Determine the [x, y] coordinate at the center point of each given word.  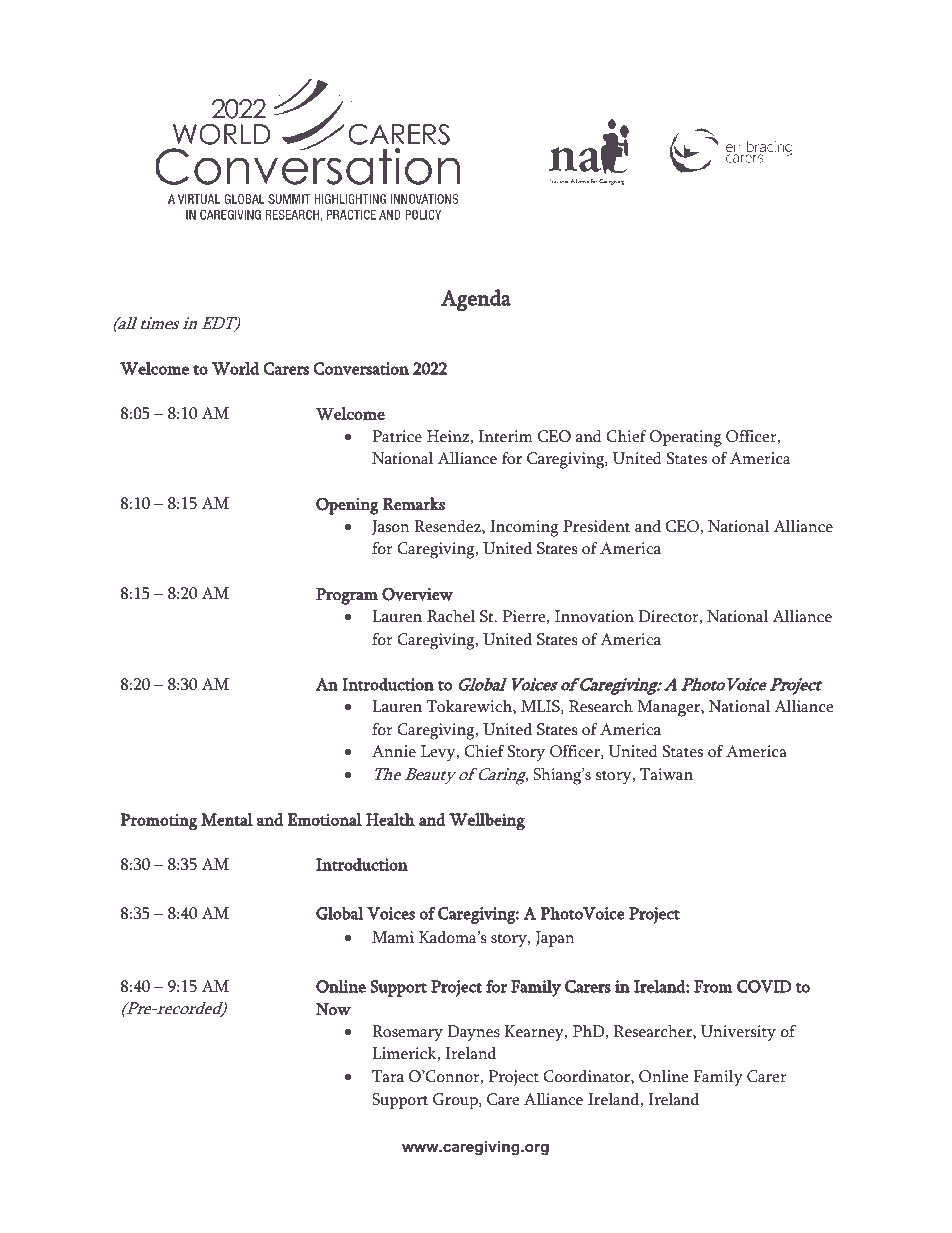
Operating [686, 438]
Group [456, 1101]
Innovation [594, 616]
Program [347, 596]
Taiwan [666, 774]
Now [333, 1009]
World [235, 368]
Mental [227, 819]
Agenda [476, 300]
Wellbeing [487, 821]
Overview [417, 594]
